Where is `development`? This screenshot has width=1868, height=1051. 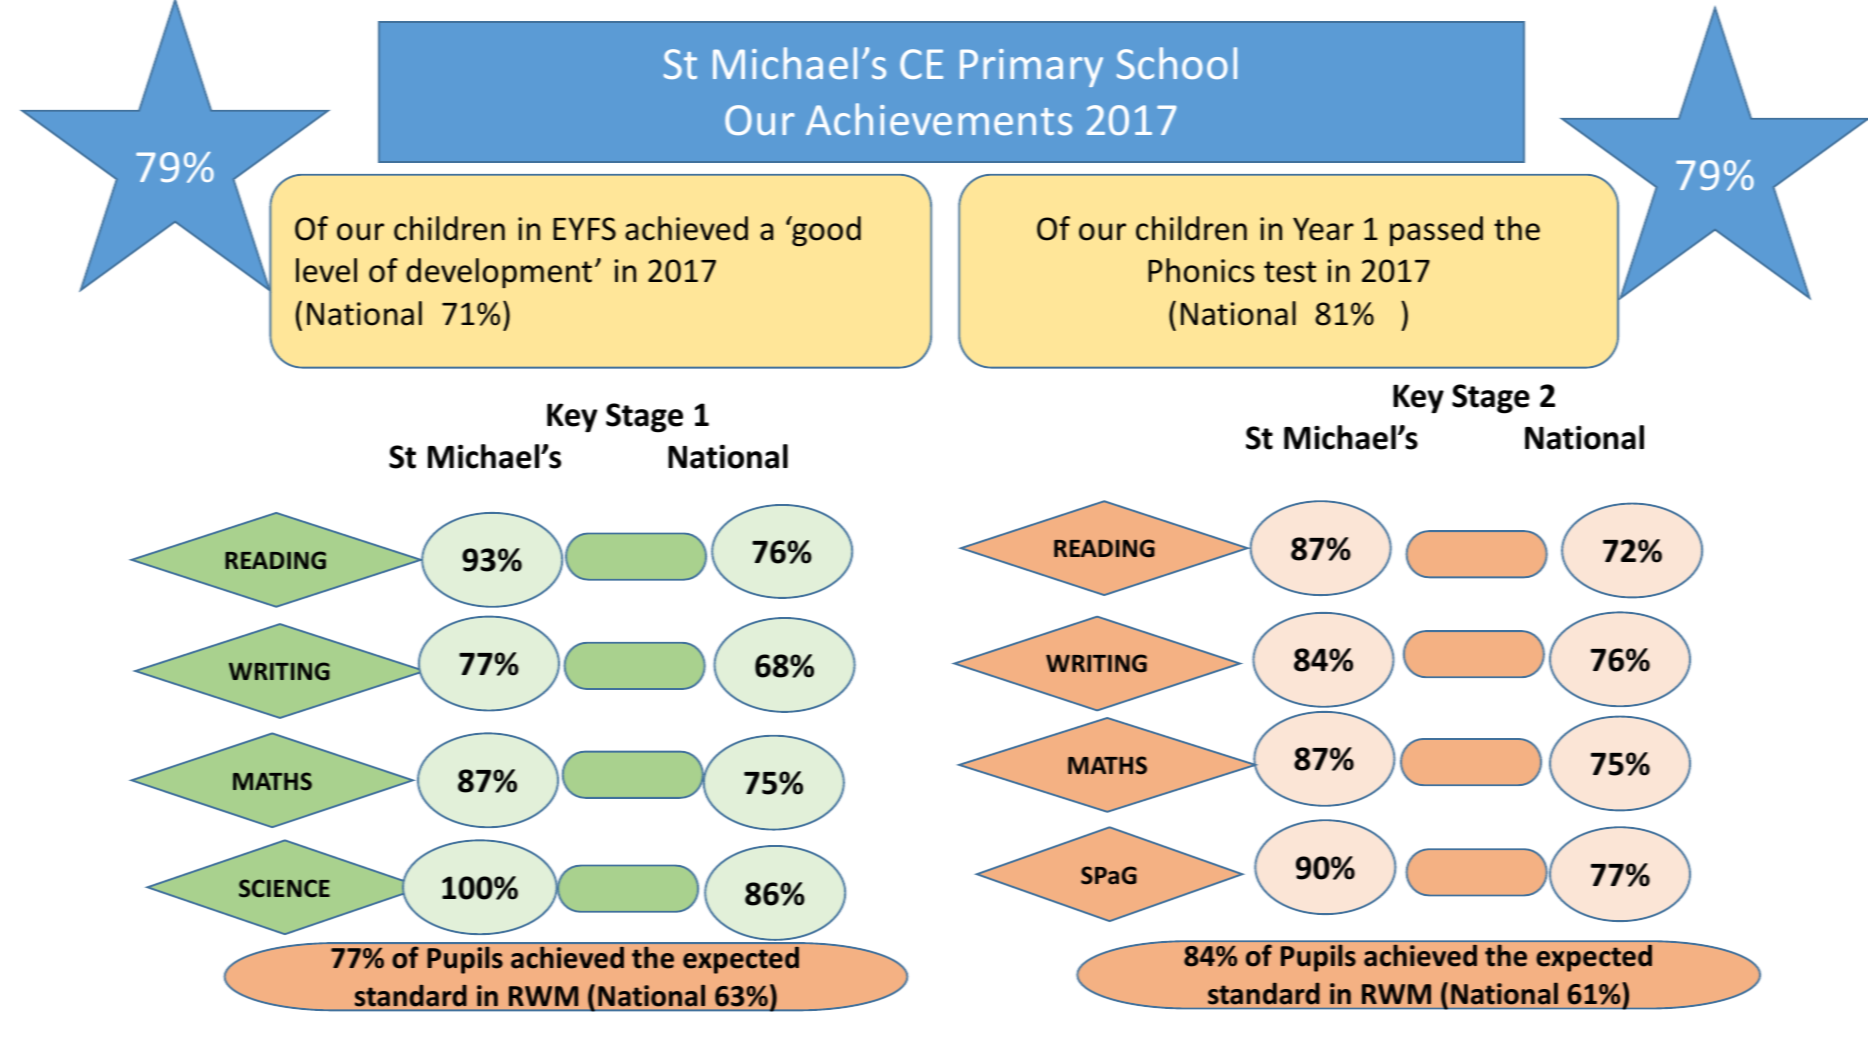
development is located at coordinates (499, 273).
